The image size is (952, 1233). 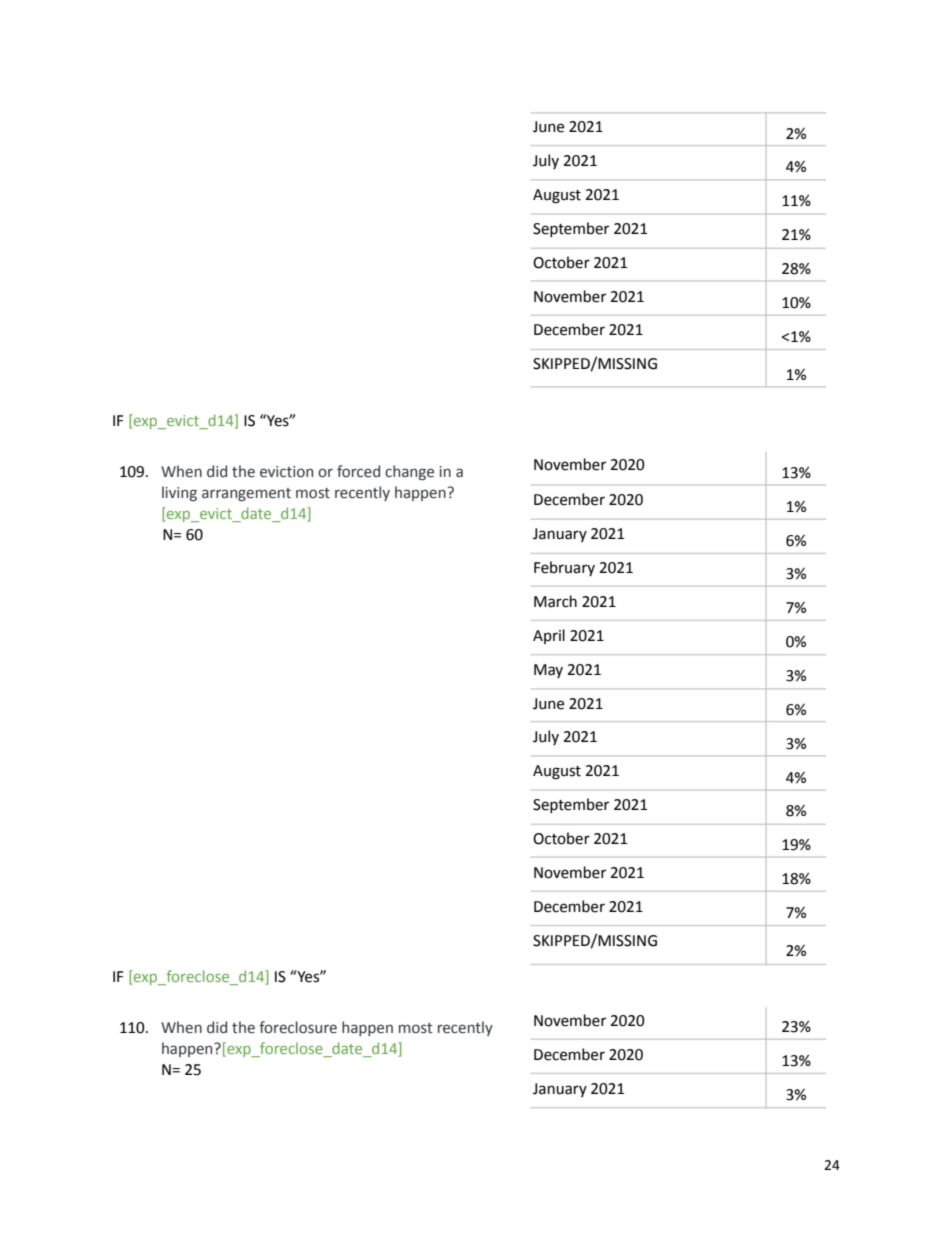 I want to click on April, so click(x=549, y=636).
